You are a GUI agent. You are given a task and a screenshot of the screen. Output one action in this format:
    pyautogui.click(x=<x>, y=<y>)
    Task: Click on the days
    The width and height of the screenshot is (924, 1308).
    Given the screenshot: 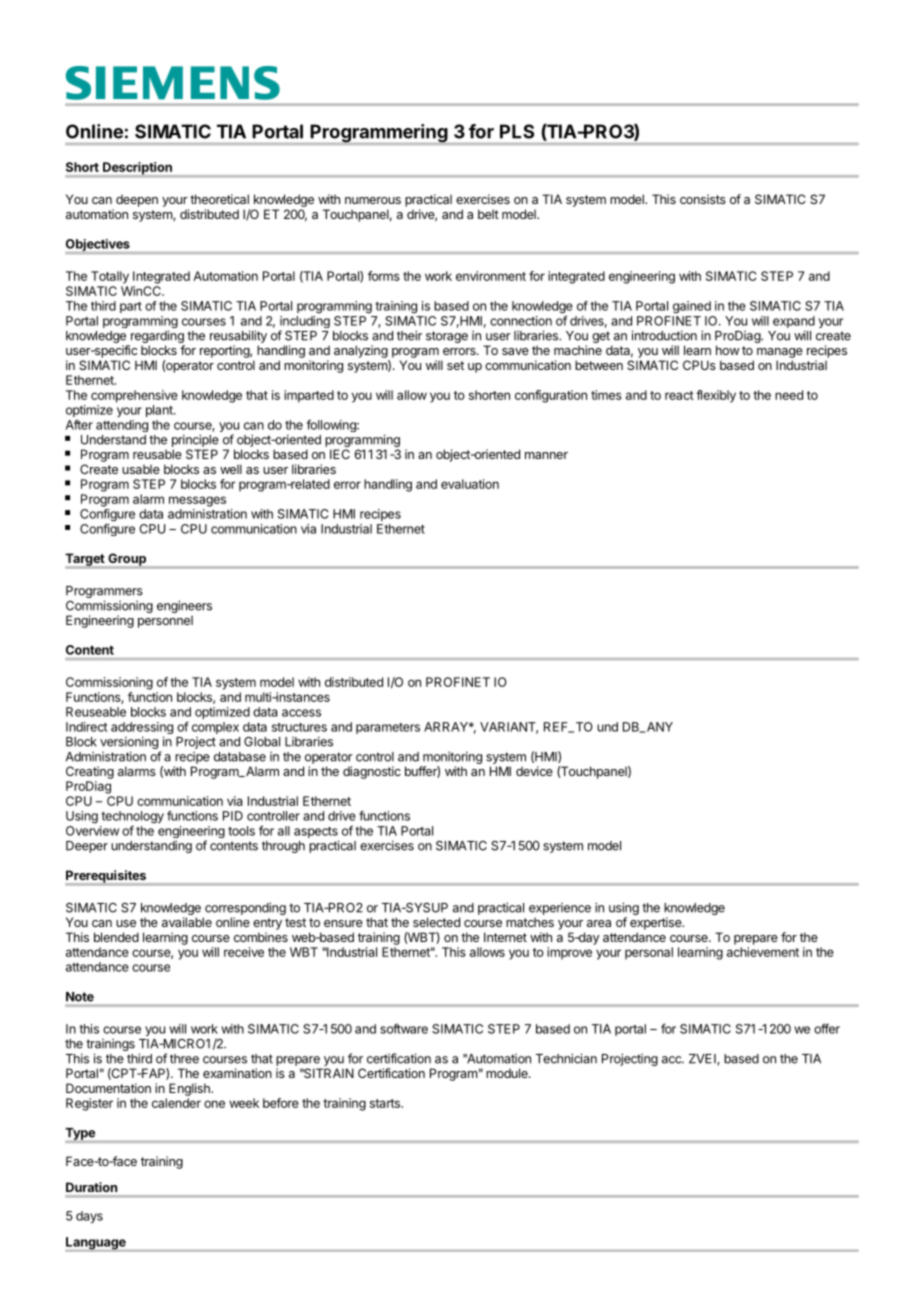 What is the action you would take?
    pyautogui.click(x=89, y=1217)
